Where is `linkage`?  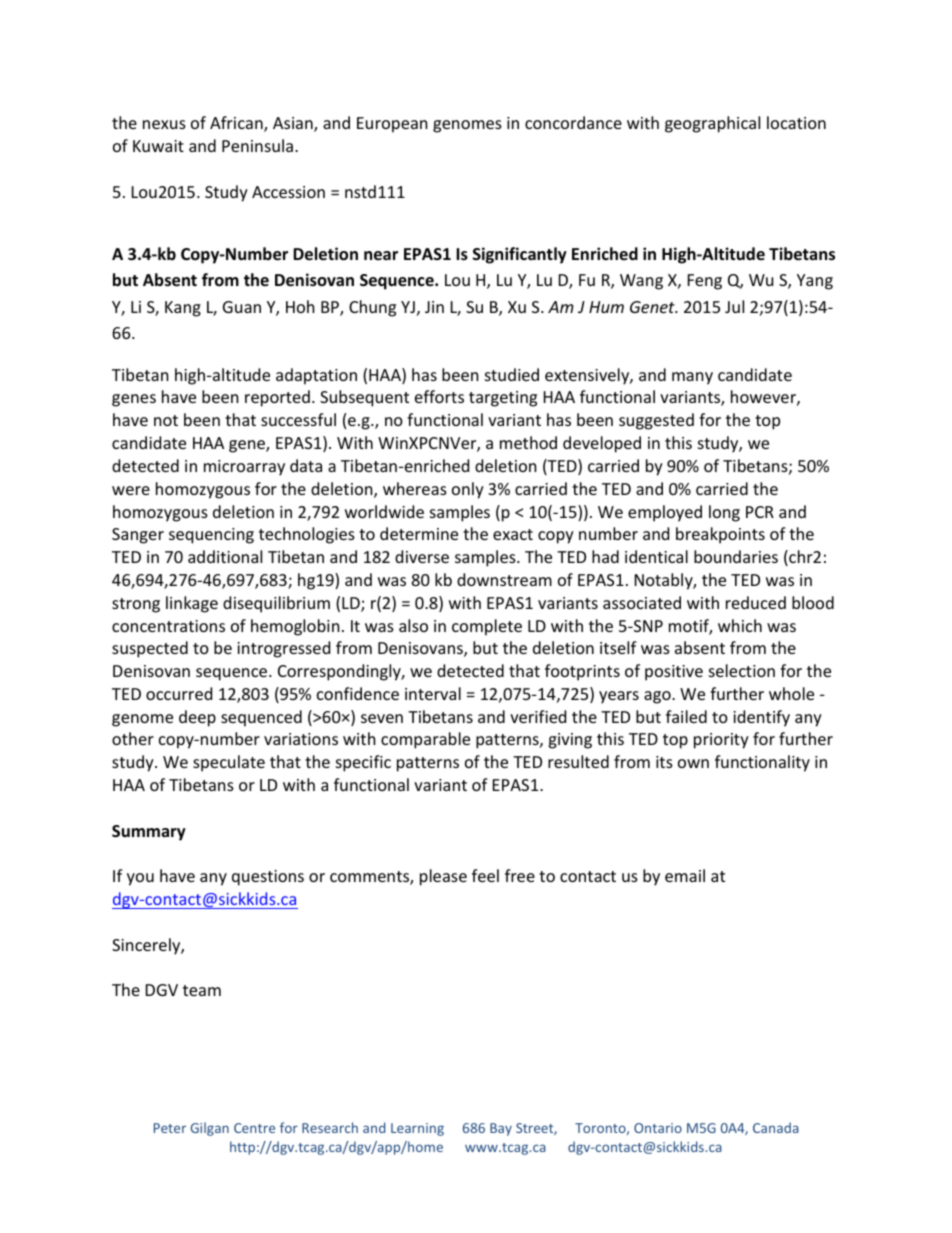
linkage is located at coordinates (192, 604).
